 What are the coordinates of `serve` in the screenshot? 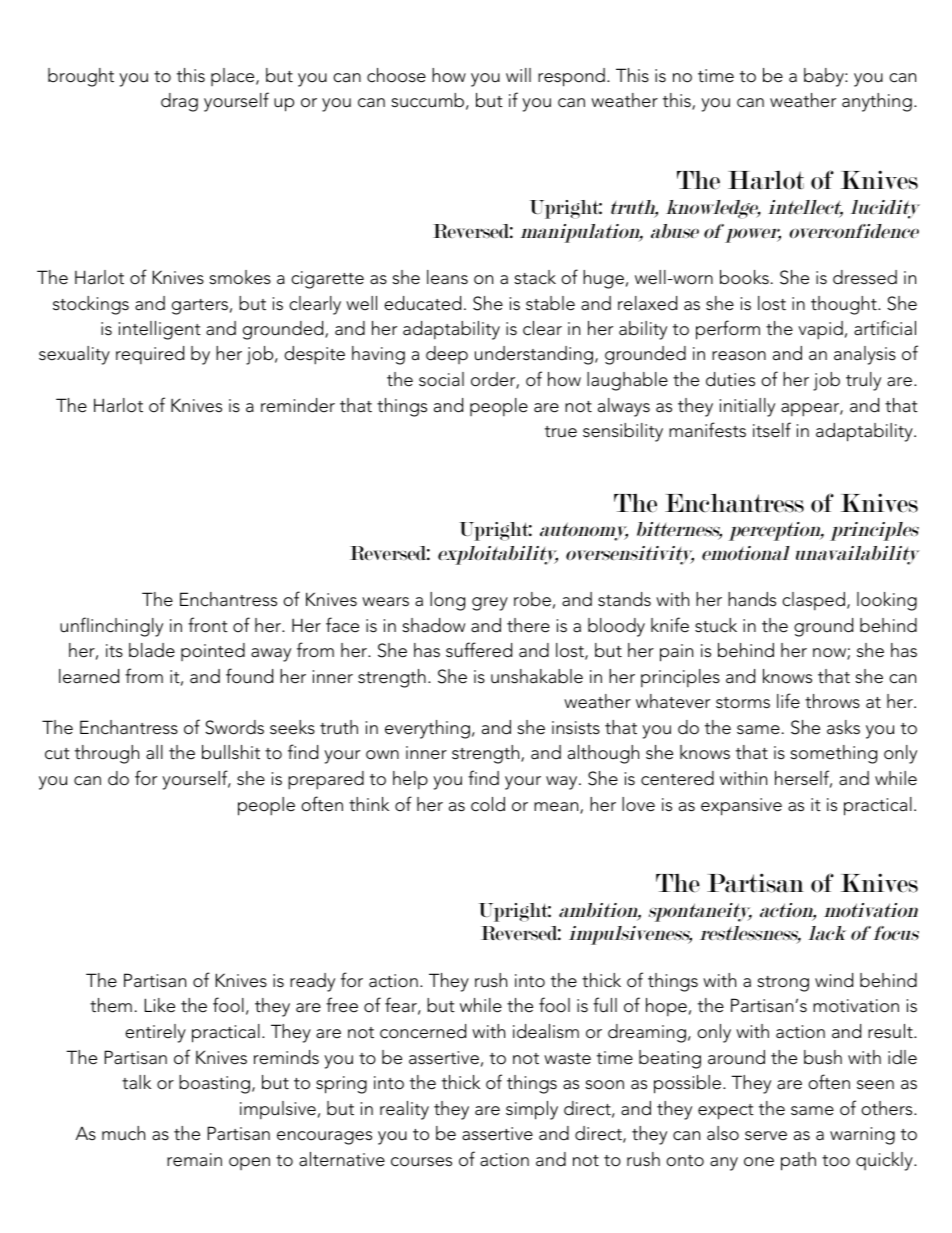 It's located at (766, 1136).
